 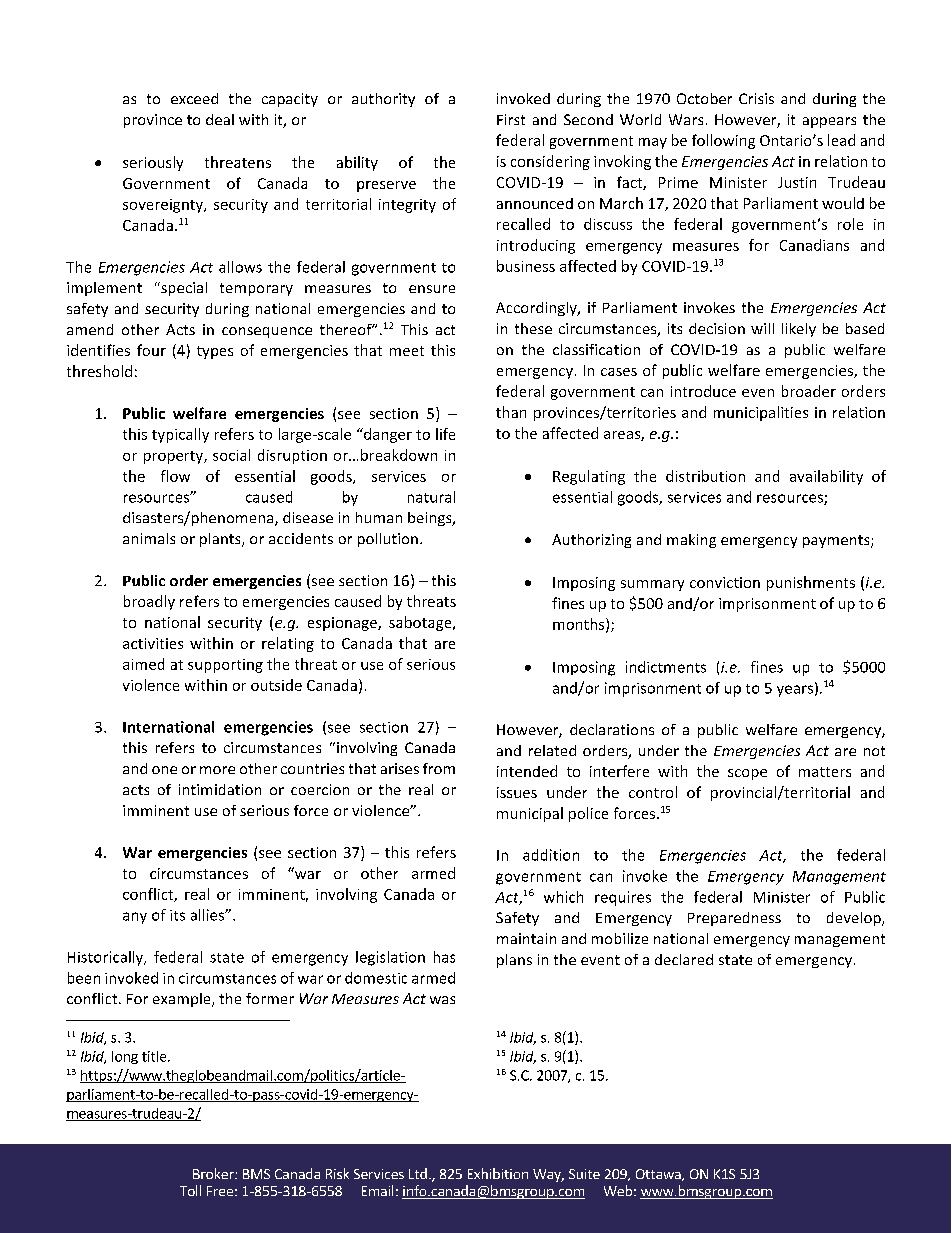 I want to click on punishments, so click(x=811, y=583).
